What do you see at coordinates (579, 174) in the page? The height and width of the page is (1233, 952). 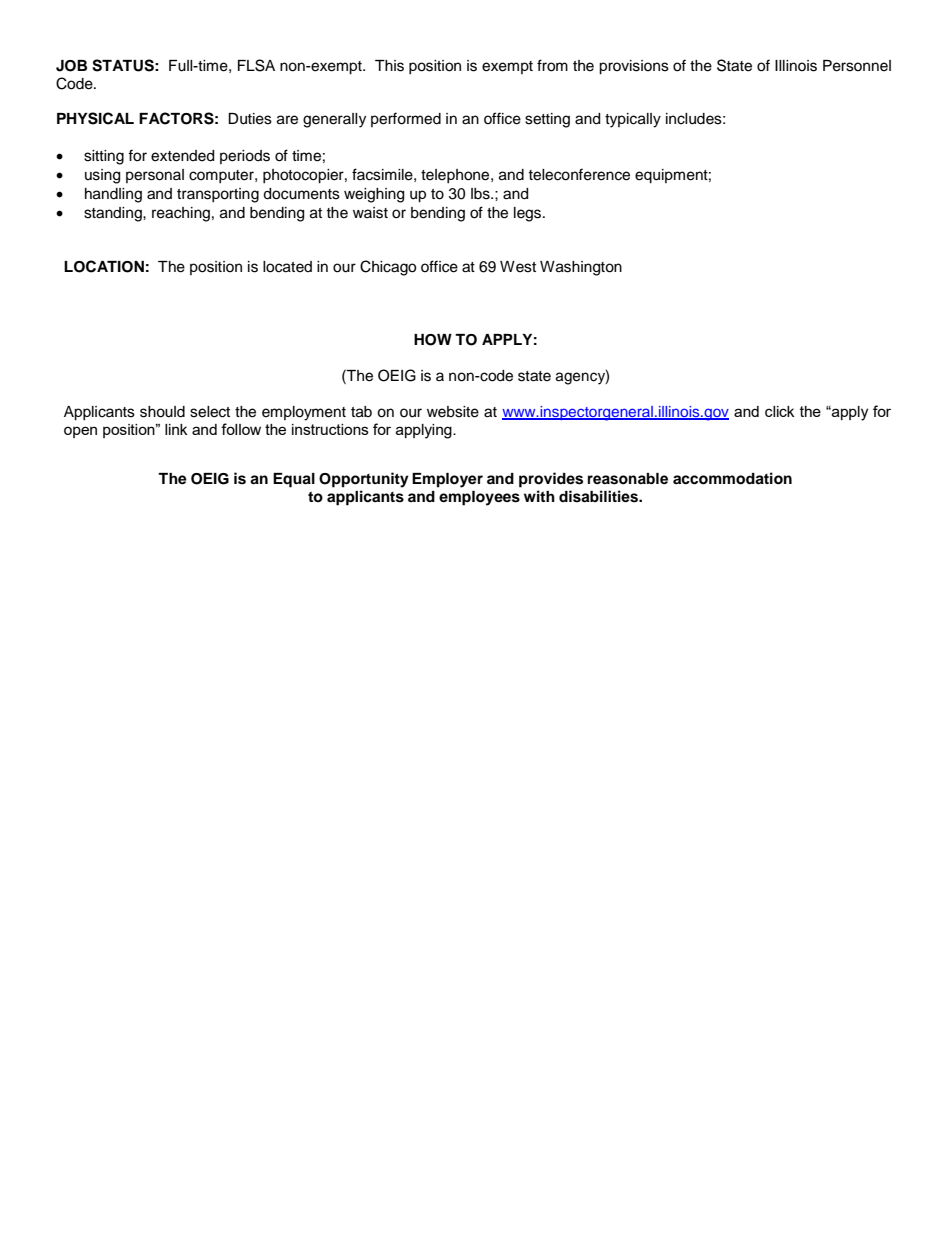 I see `teleconference` at bounding box center [579, 174].
